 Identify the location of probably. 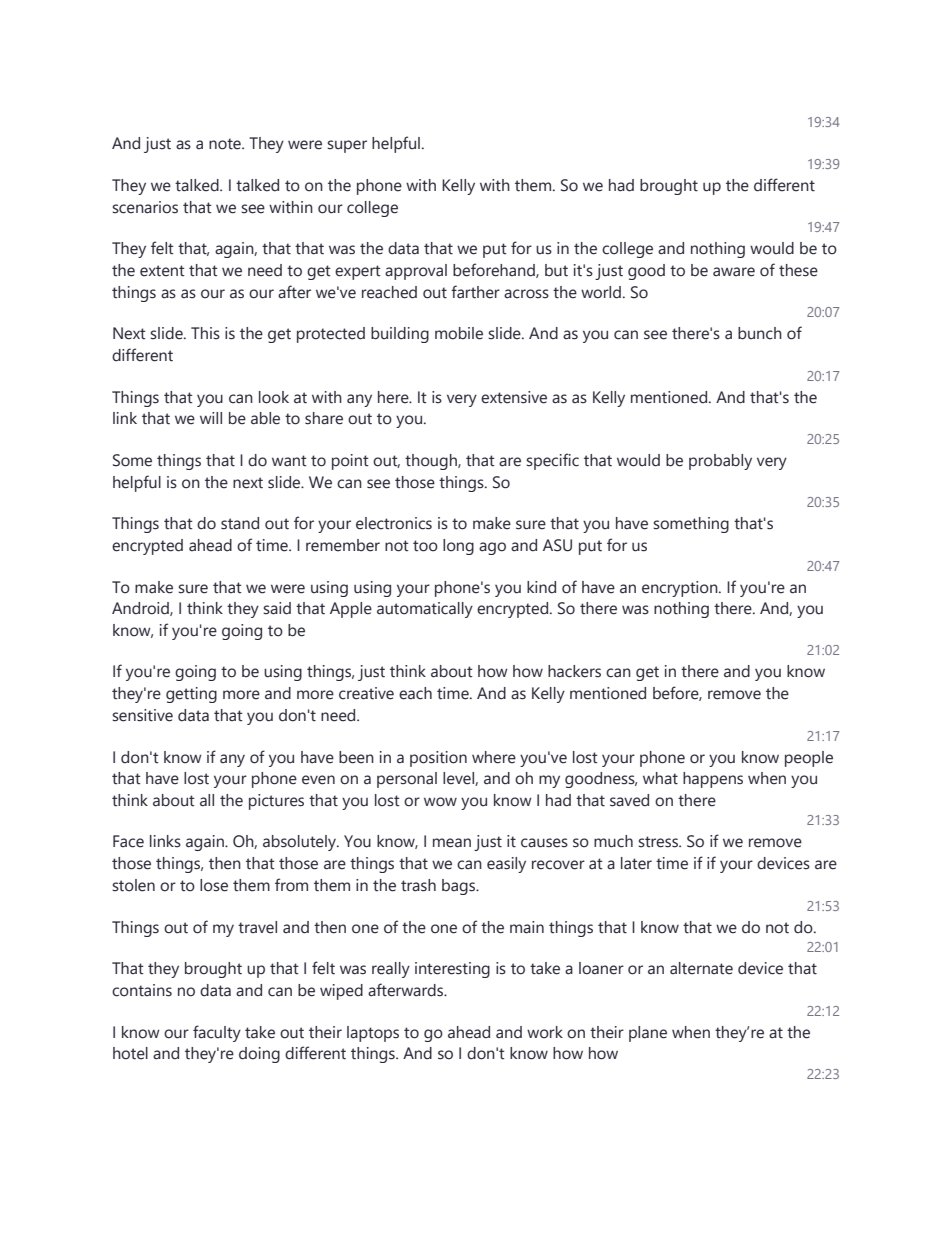
(720, 462).
